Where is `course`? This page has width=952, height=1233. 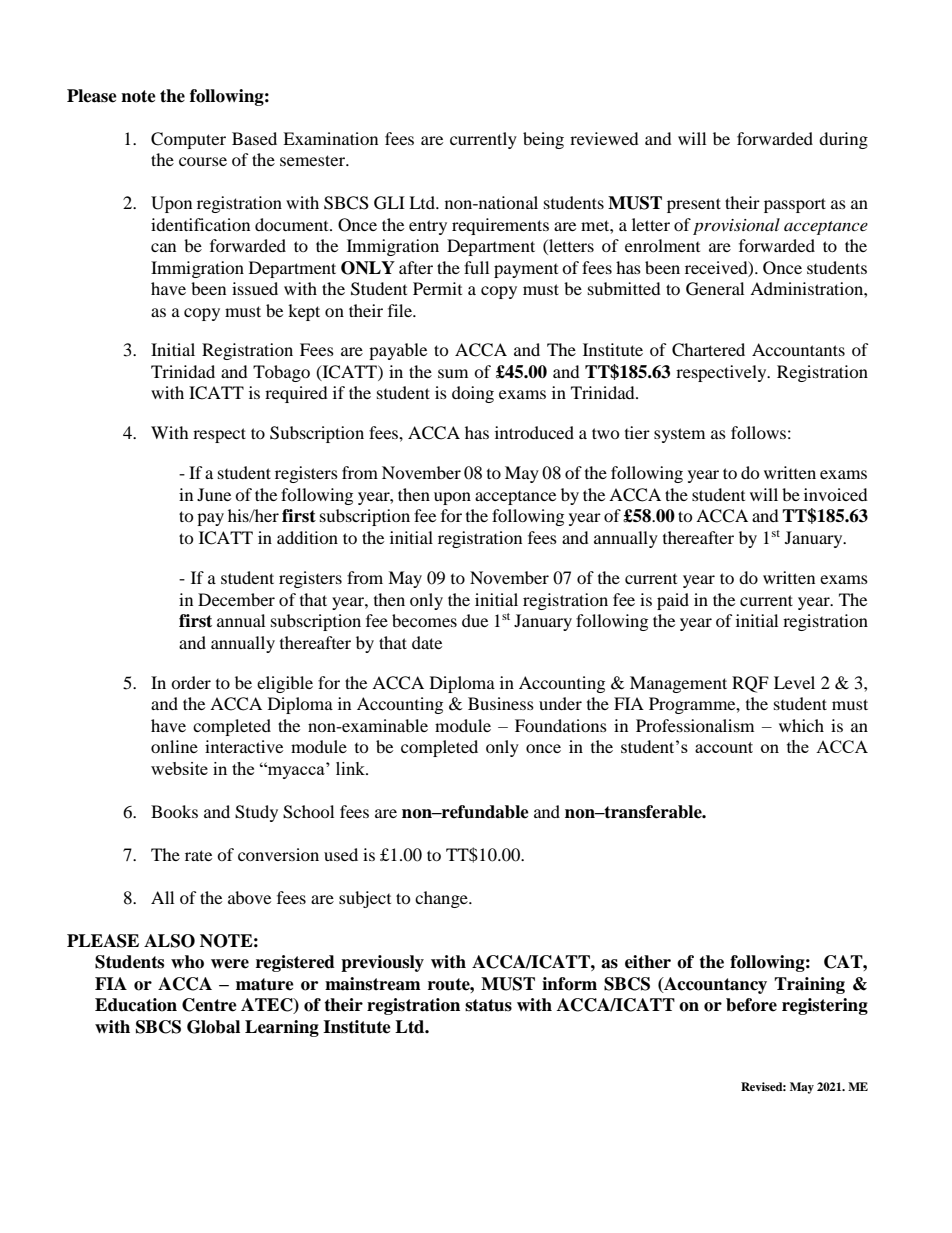
course is located at coordinates (203, 161).
